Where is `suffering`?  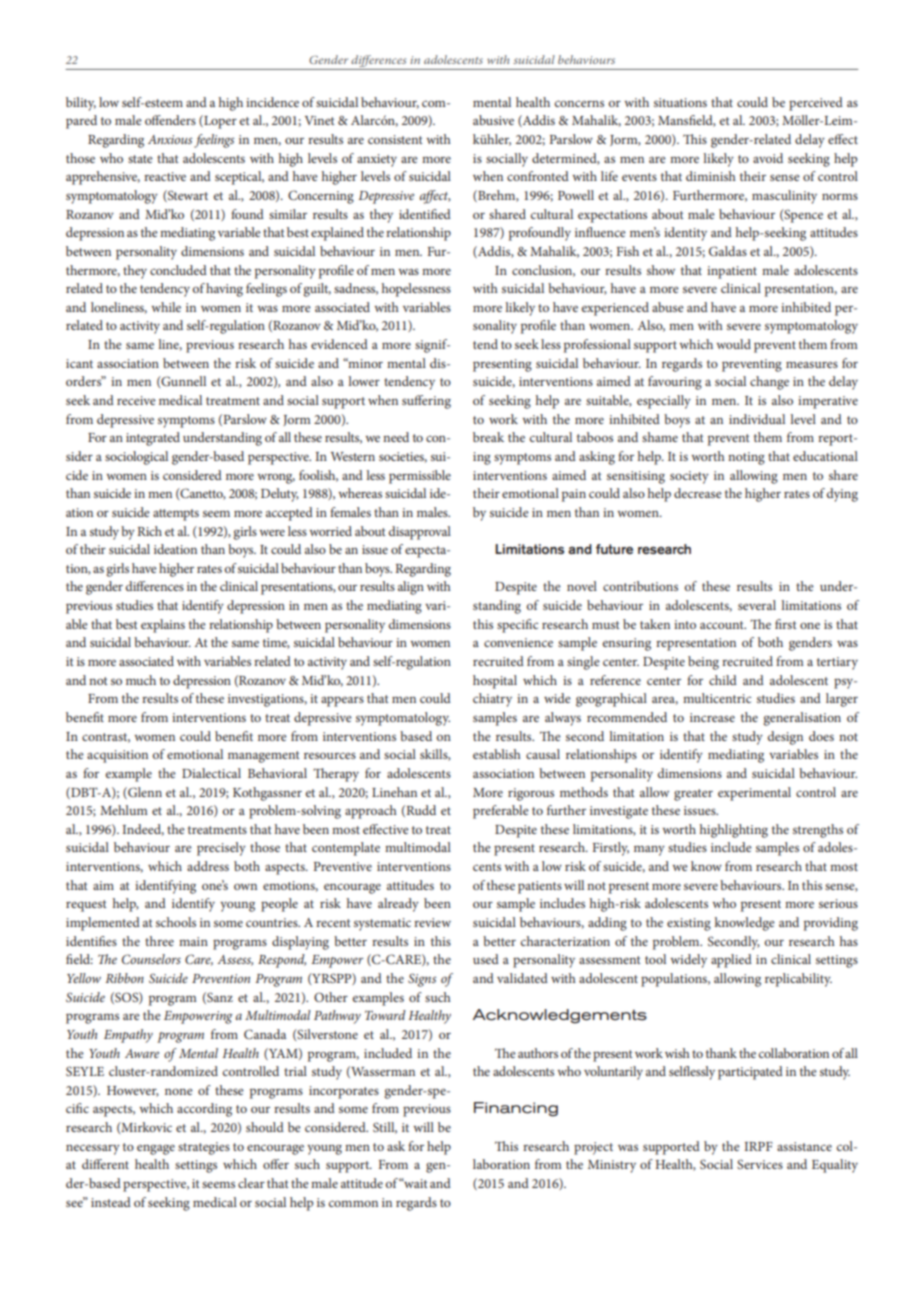 suffering is located at coordinates (426, 402).
